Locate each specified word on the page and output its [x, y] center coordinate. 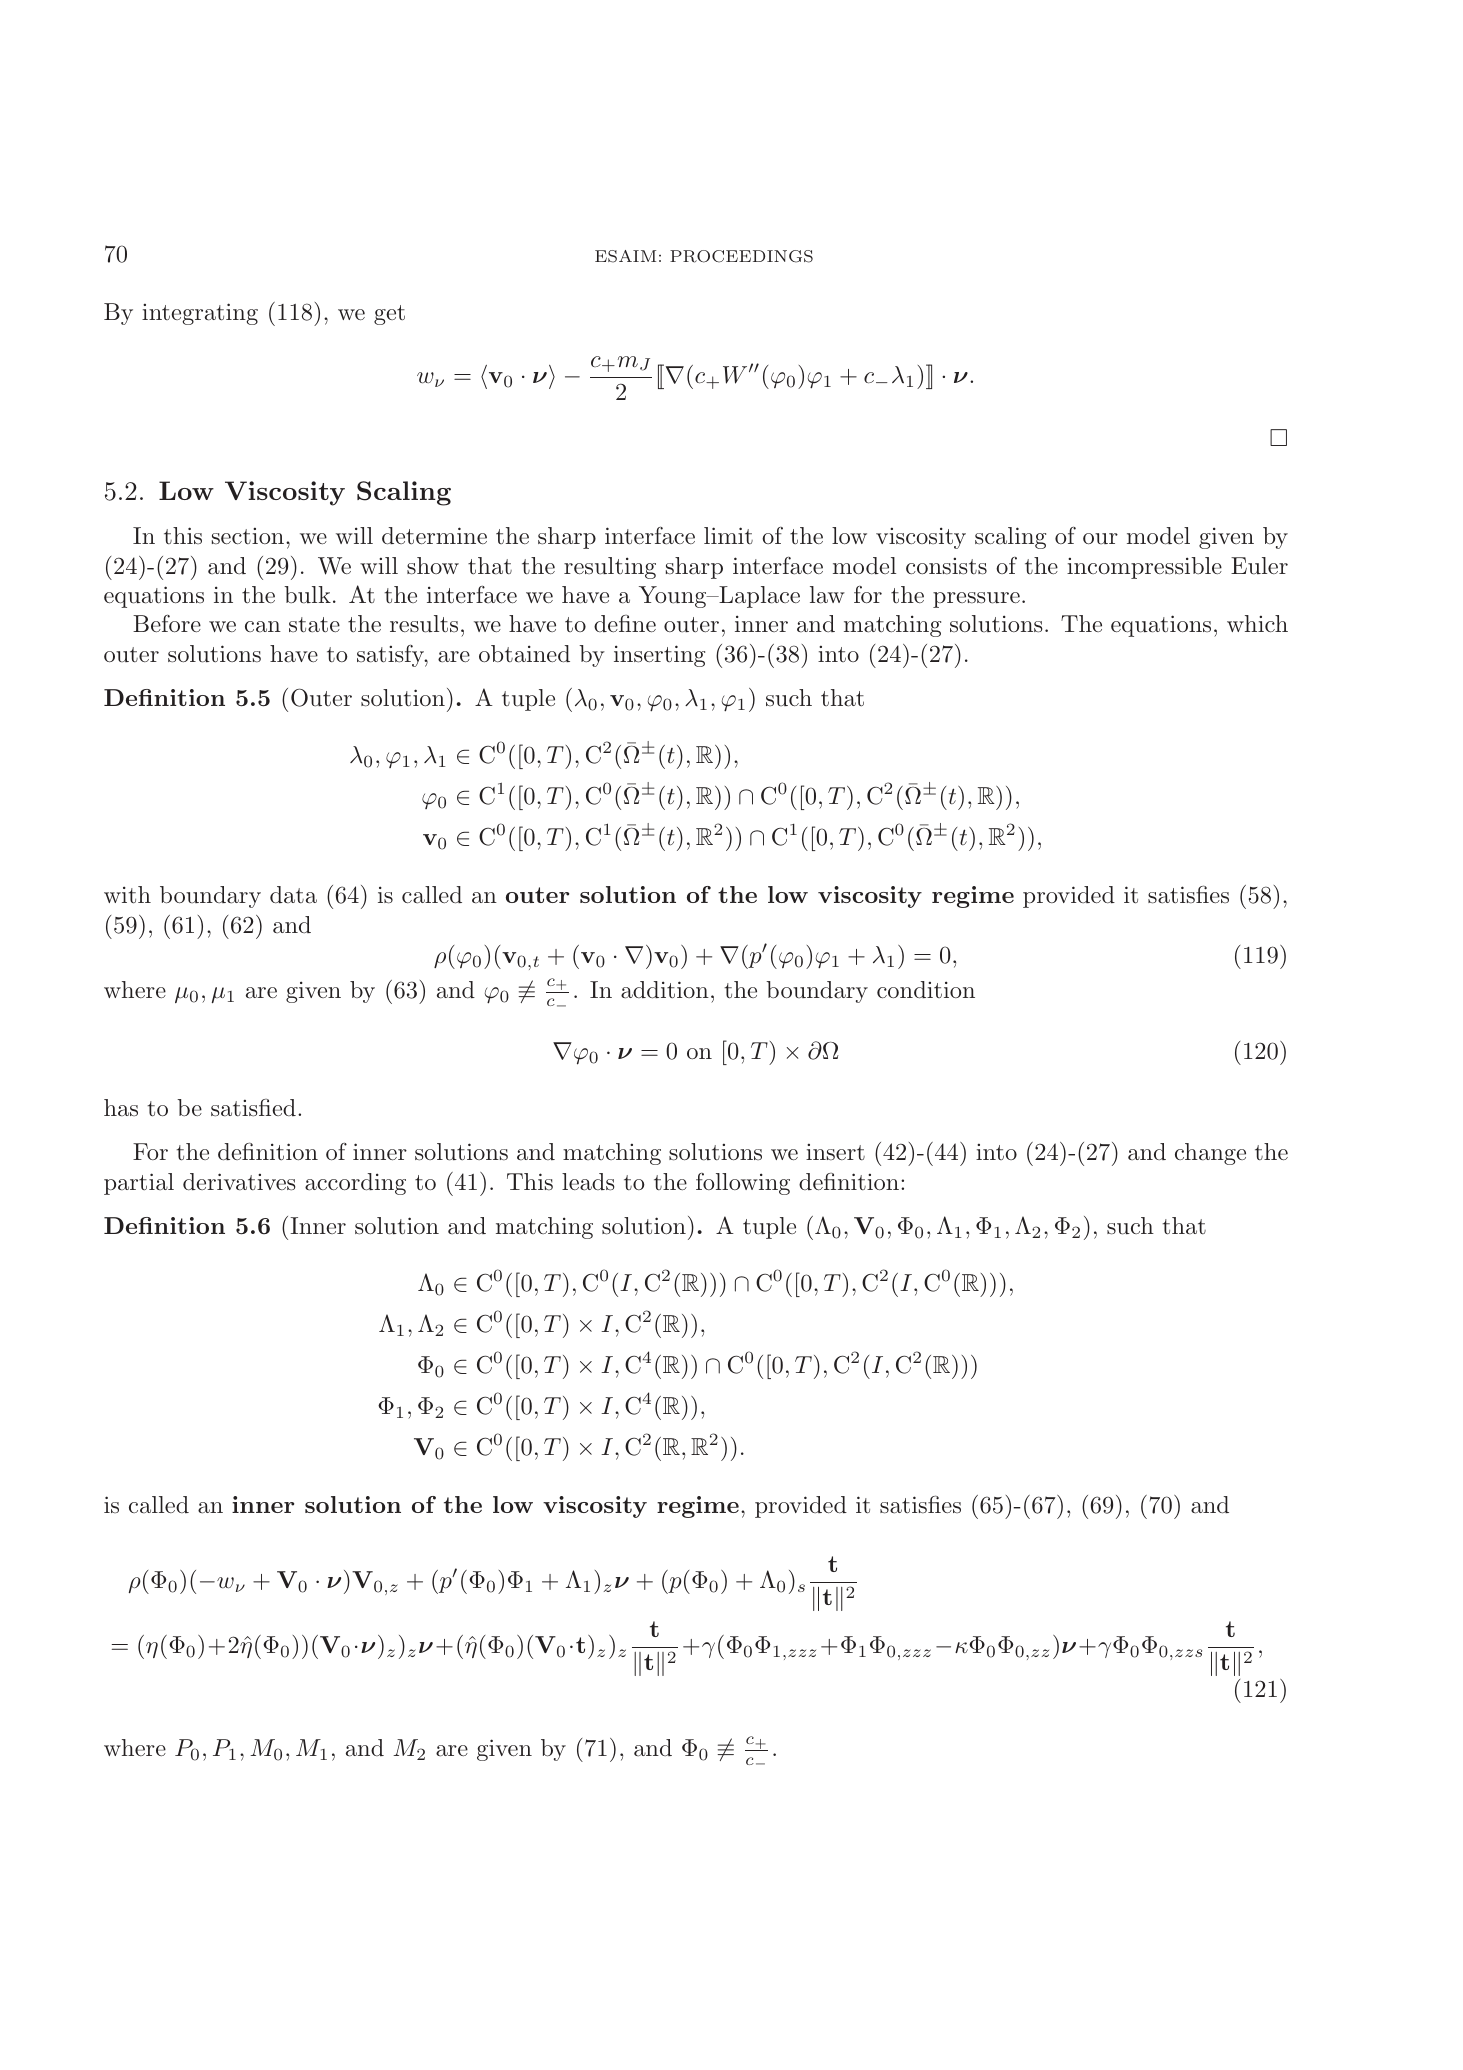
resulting [610, 568]
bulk [307, 595]
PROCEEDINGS [741, 256]
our [1100, 538]
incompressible [1144, 568]
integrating [200, 314]
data [293, 895]
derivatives [239, 1182]
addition [665, 990]
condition [926, 990]
